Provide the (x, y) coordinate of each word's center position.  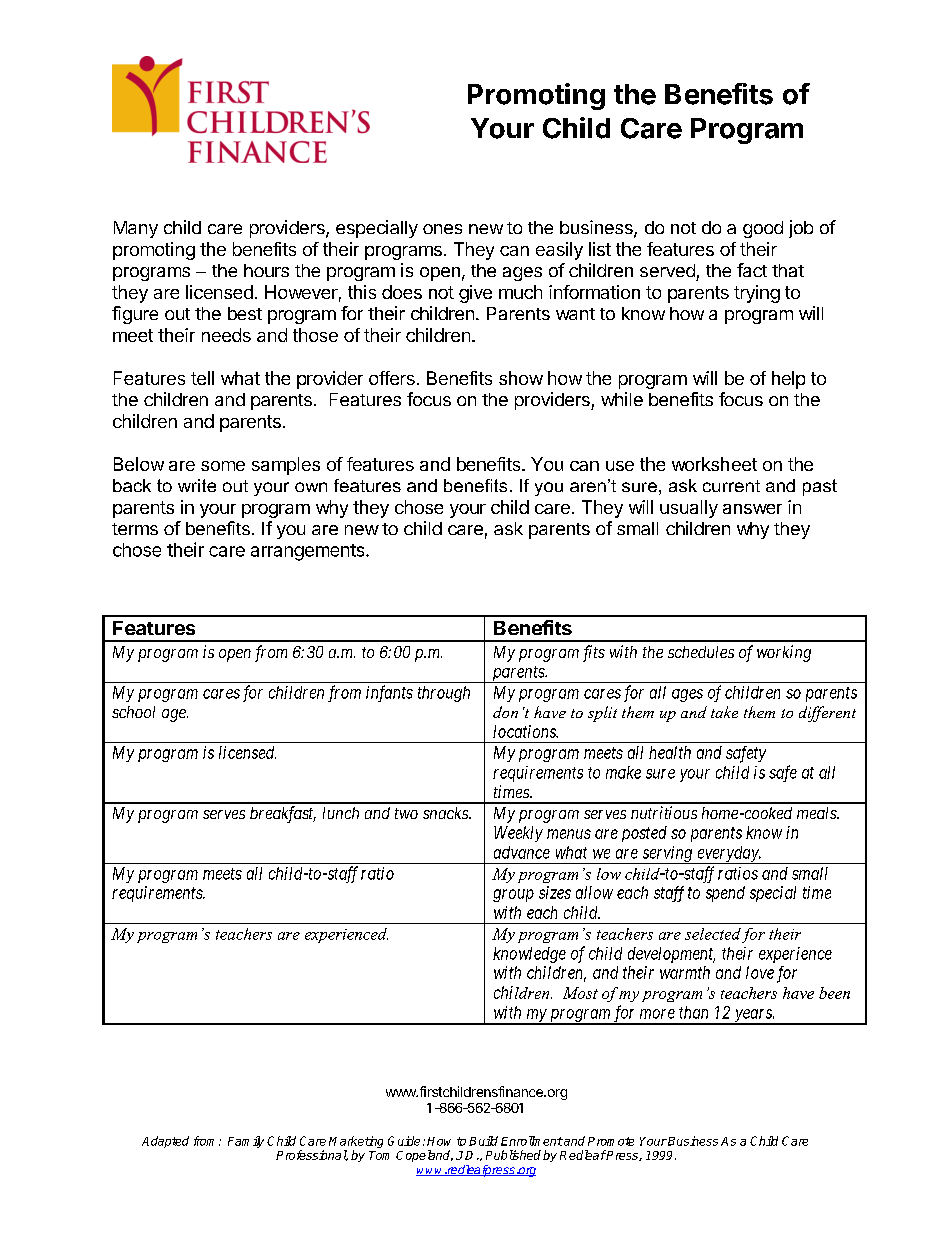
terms (135, 529)
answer (752, 509)
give (475, 294)
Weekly (518, 834)
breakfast (283, 814)
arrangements (309, 552)
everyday (728, 855)
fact (752, 270)
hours (266, 270)
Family (246, 1142)
